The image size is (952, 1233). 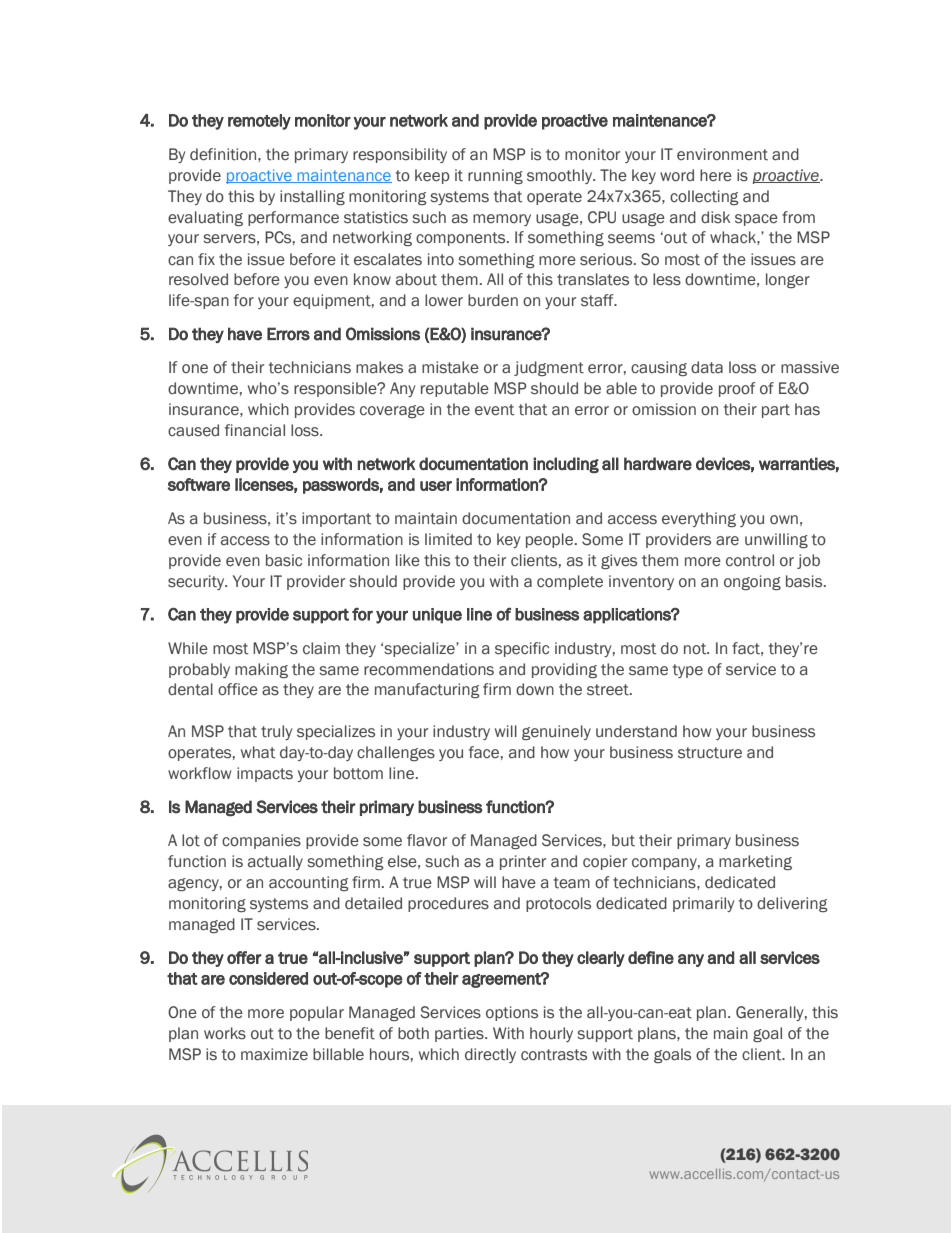 I want to click on remotely, so click(x=259, y=122).
